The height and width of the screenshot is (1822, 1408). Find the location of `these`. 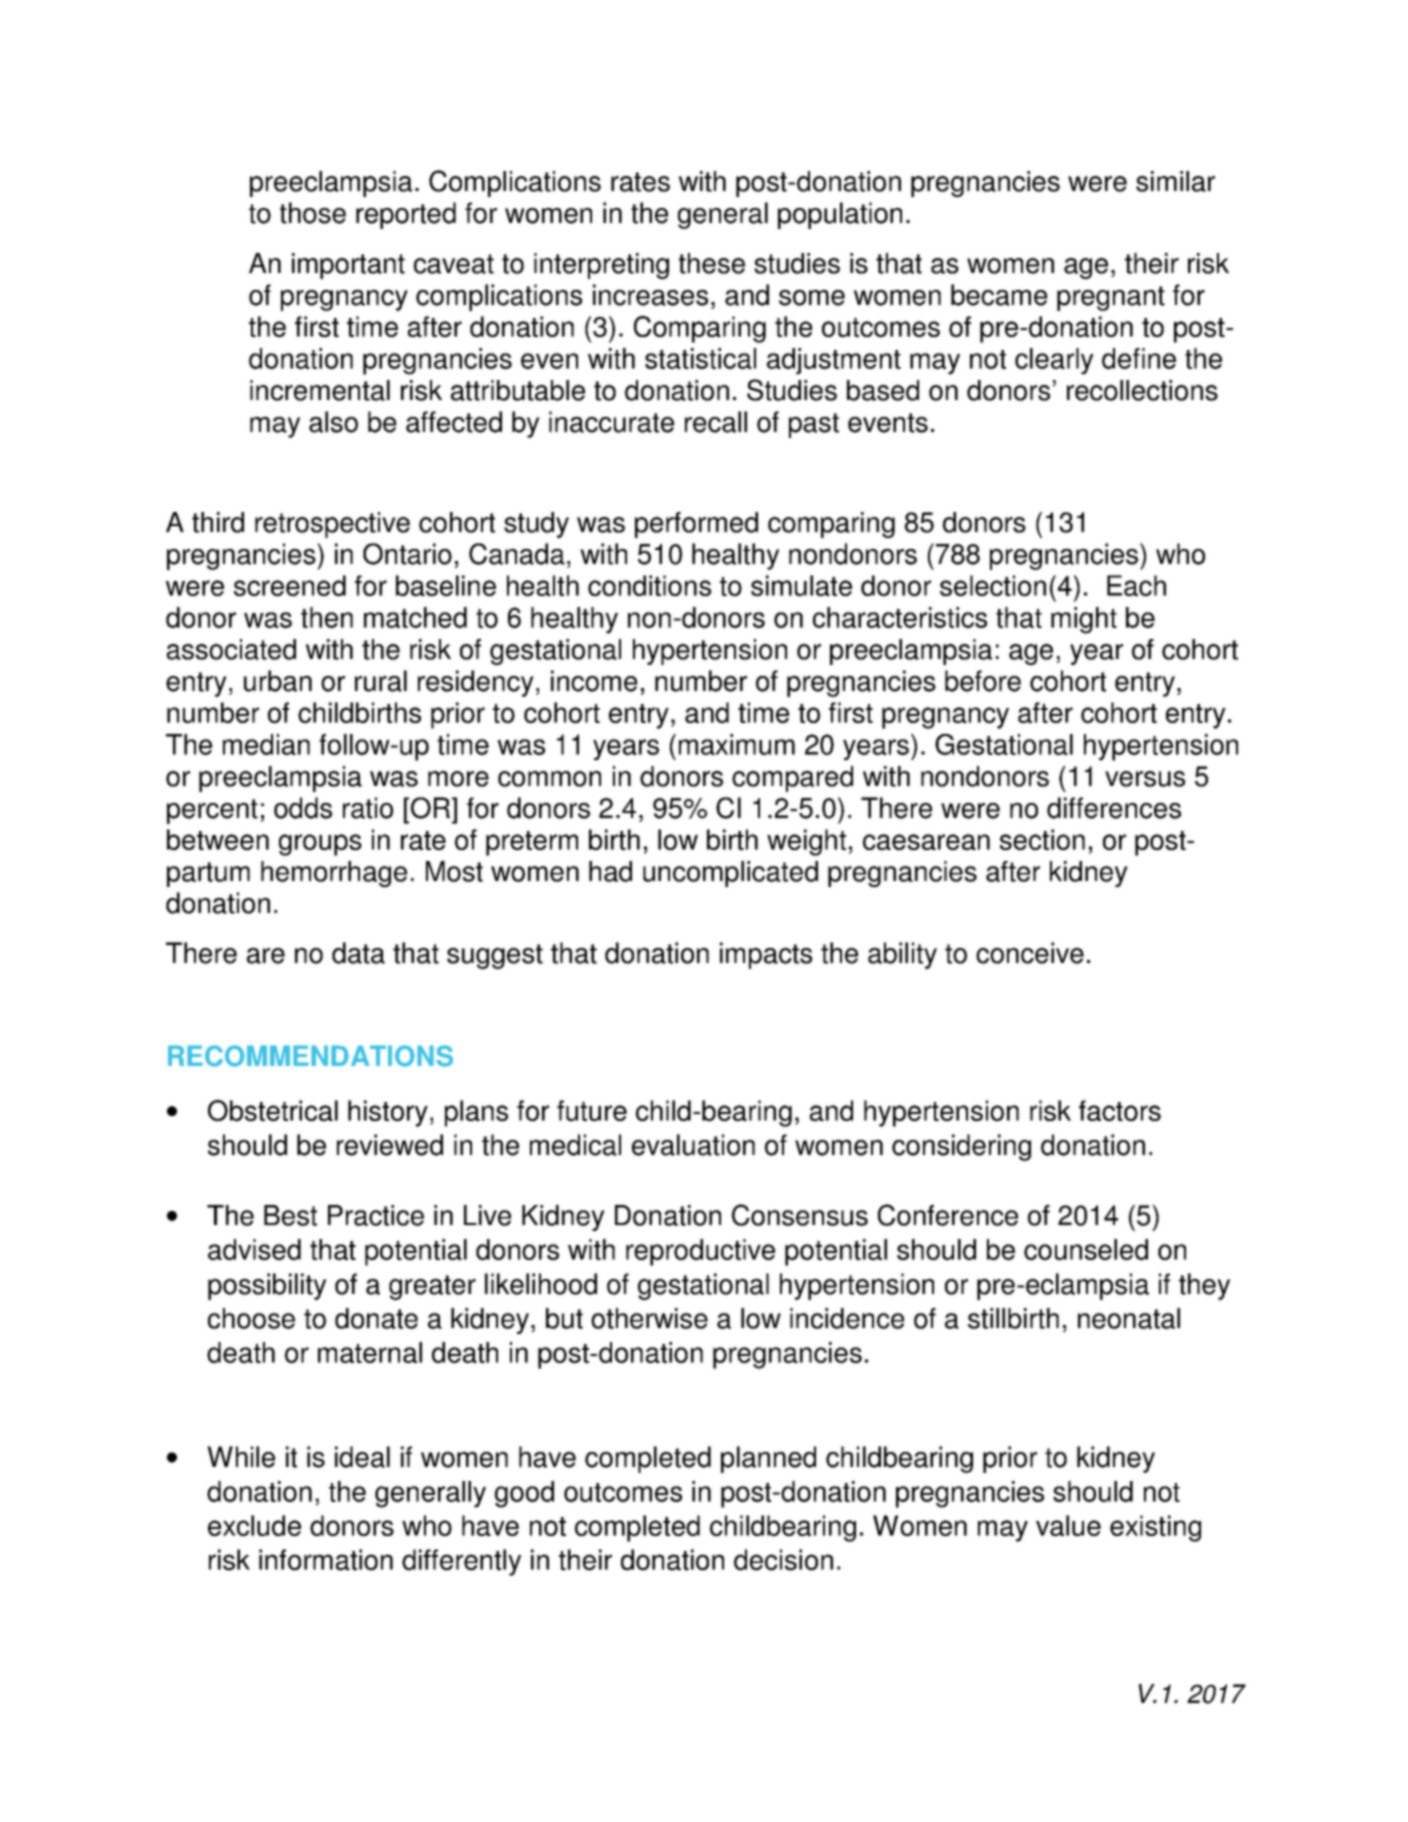

these is located at coordinates (712, 263).
